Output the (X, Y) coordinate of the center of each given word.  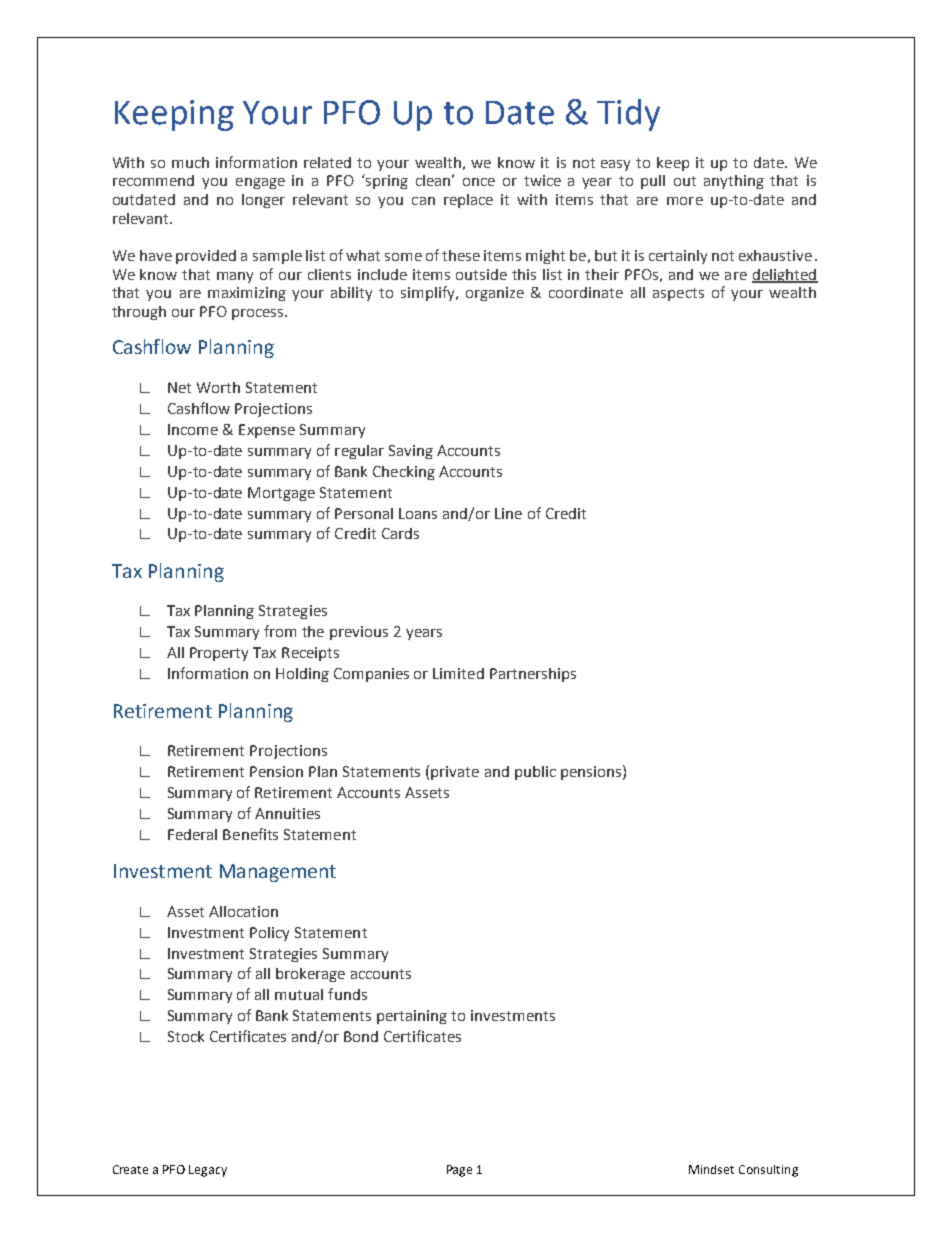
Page (459, 1171)
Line (508, 513)
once (479, 182)
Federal (192, 834)
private (455, 773)
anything (734, 182)
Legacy (208, 1171)
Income (193, 429)
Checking (404, 473)
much (190, 162)
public (535, 773)
